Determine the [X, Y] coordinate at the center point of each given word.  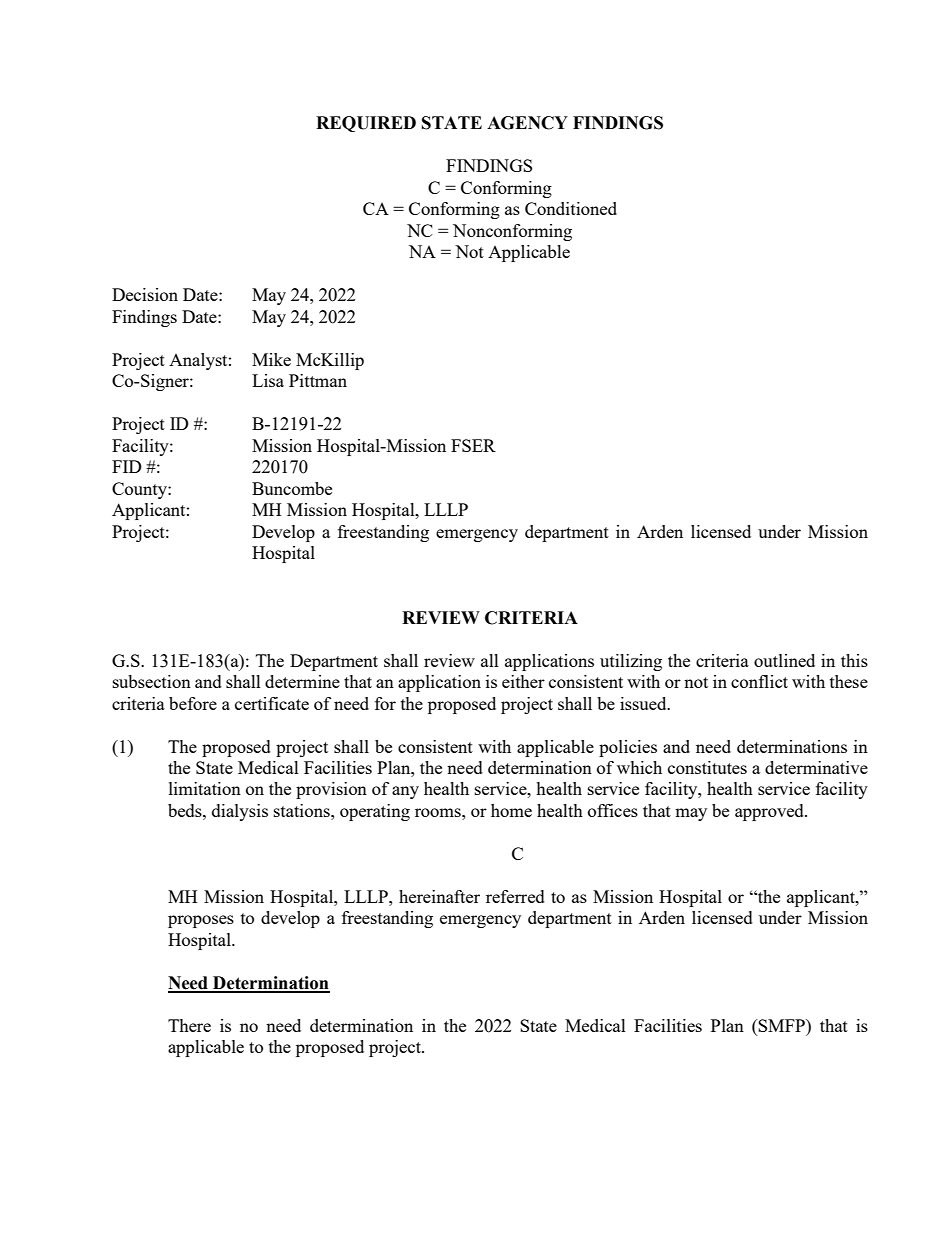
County [140, 490]
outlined [784, 660]
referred [515, 896]
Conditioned [571, 208]
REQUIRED [366, 124]
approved [770, 812]
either [523, 681]
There [189, 1025]
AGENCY [527, 123]
